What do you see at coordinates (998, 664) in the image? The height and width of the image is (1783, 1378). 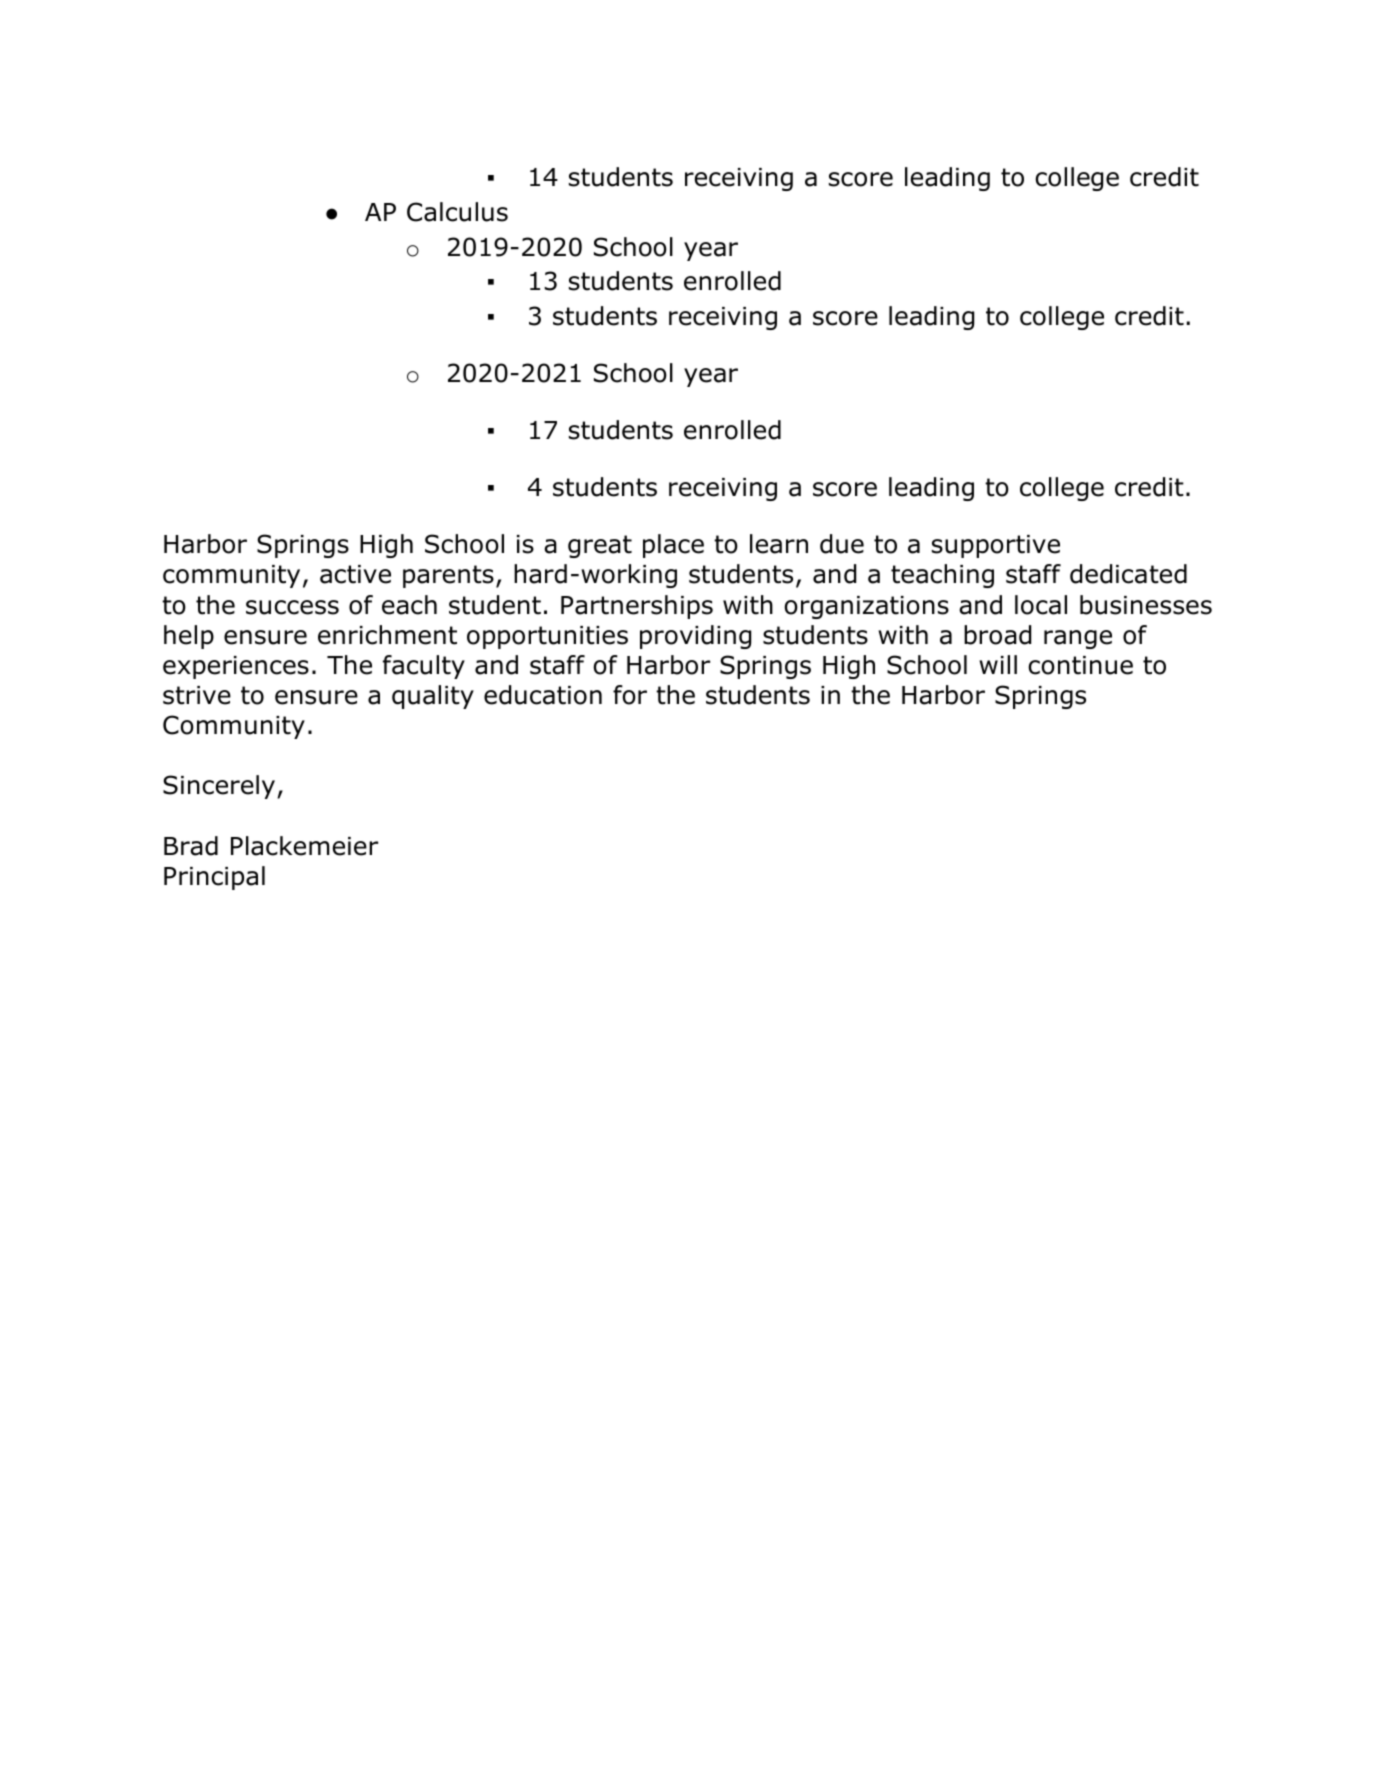 I see `will` at bounding box center [998, 664].
